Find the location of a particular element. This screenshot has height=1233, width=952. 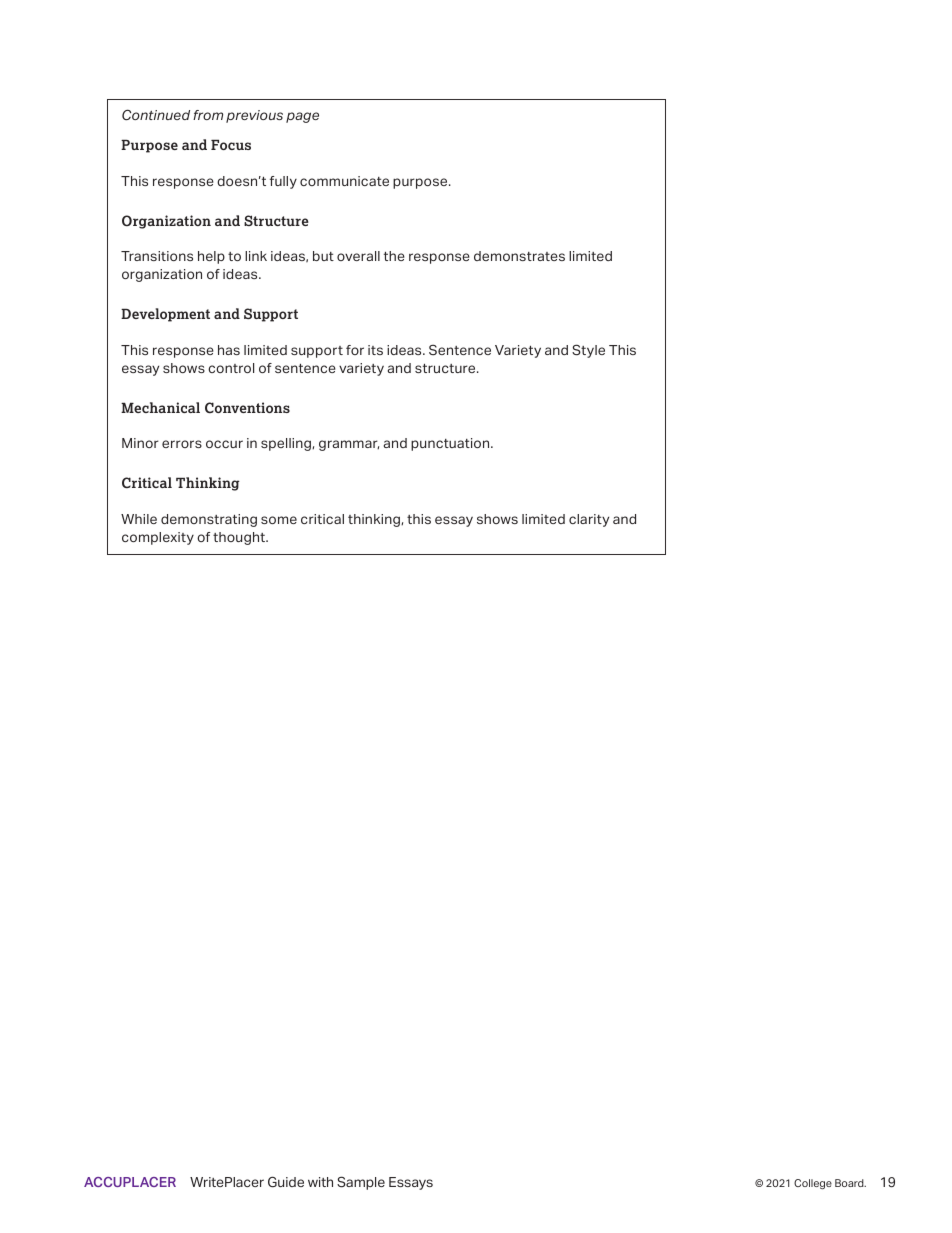

thought is located at coordinates (240, 538).
